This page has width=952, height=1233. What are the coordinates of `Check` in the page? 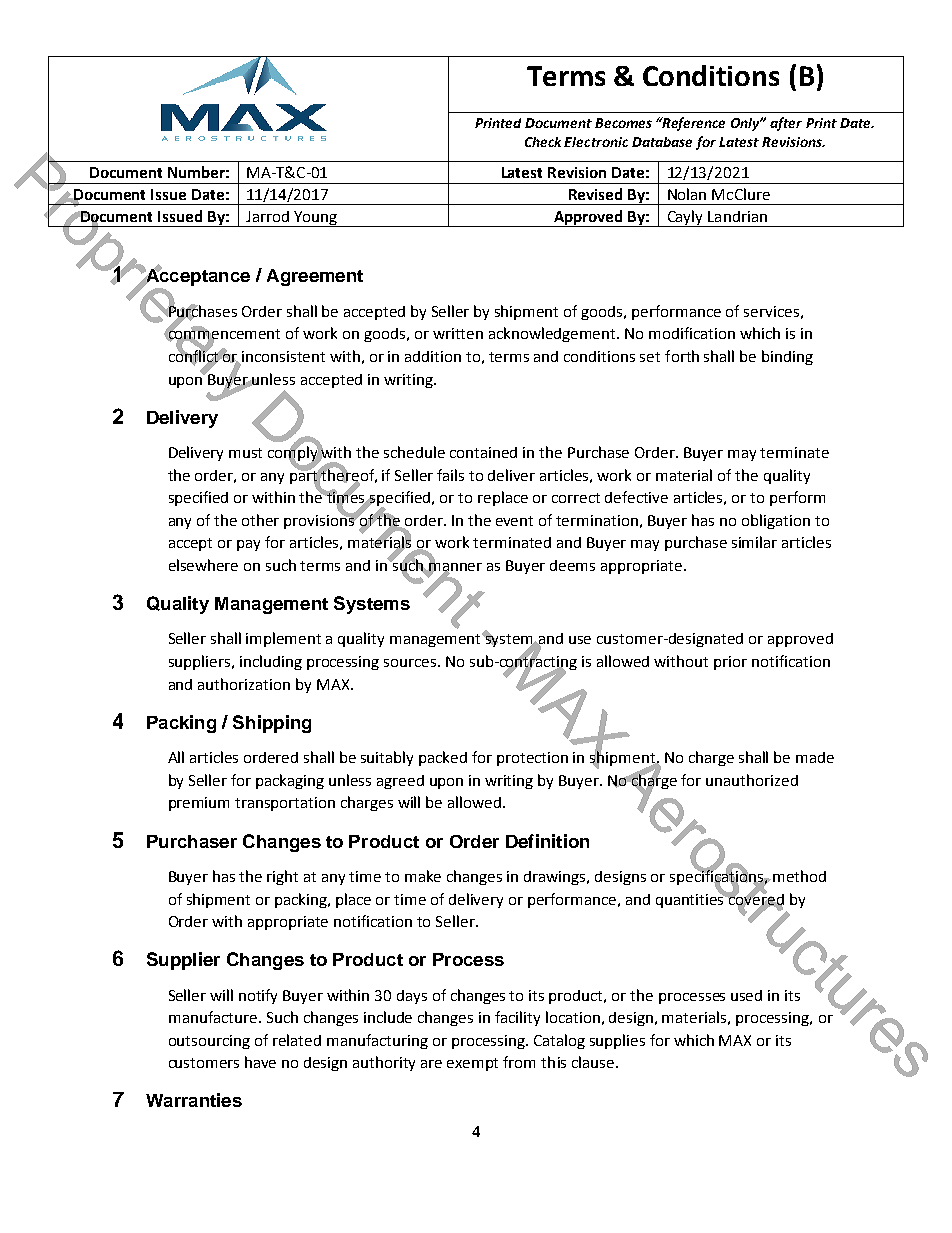 It's located at (545, 142).
